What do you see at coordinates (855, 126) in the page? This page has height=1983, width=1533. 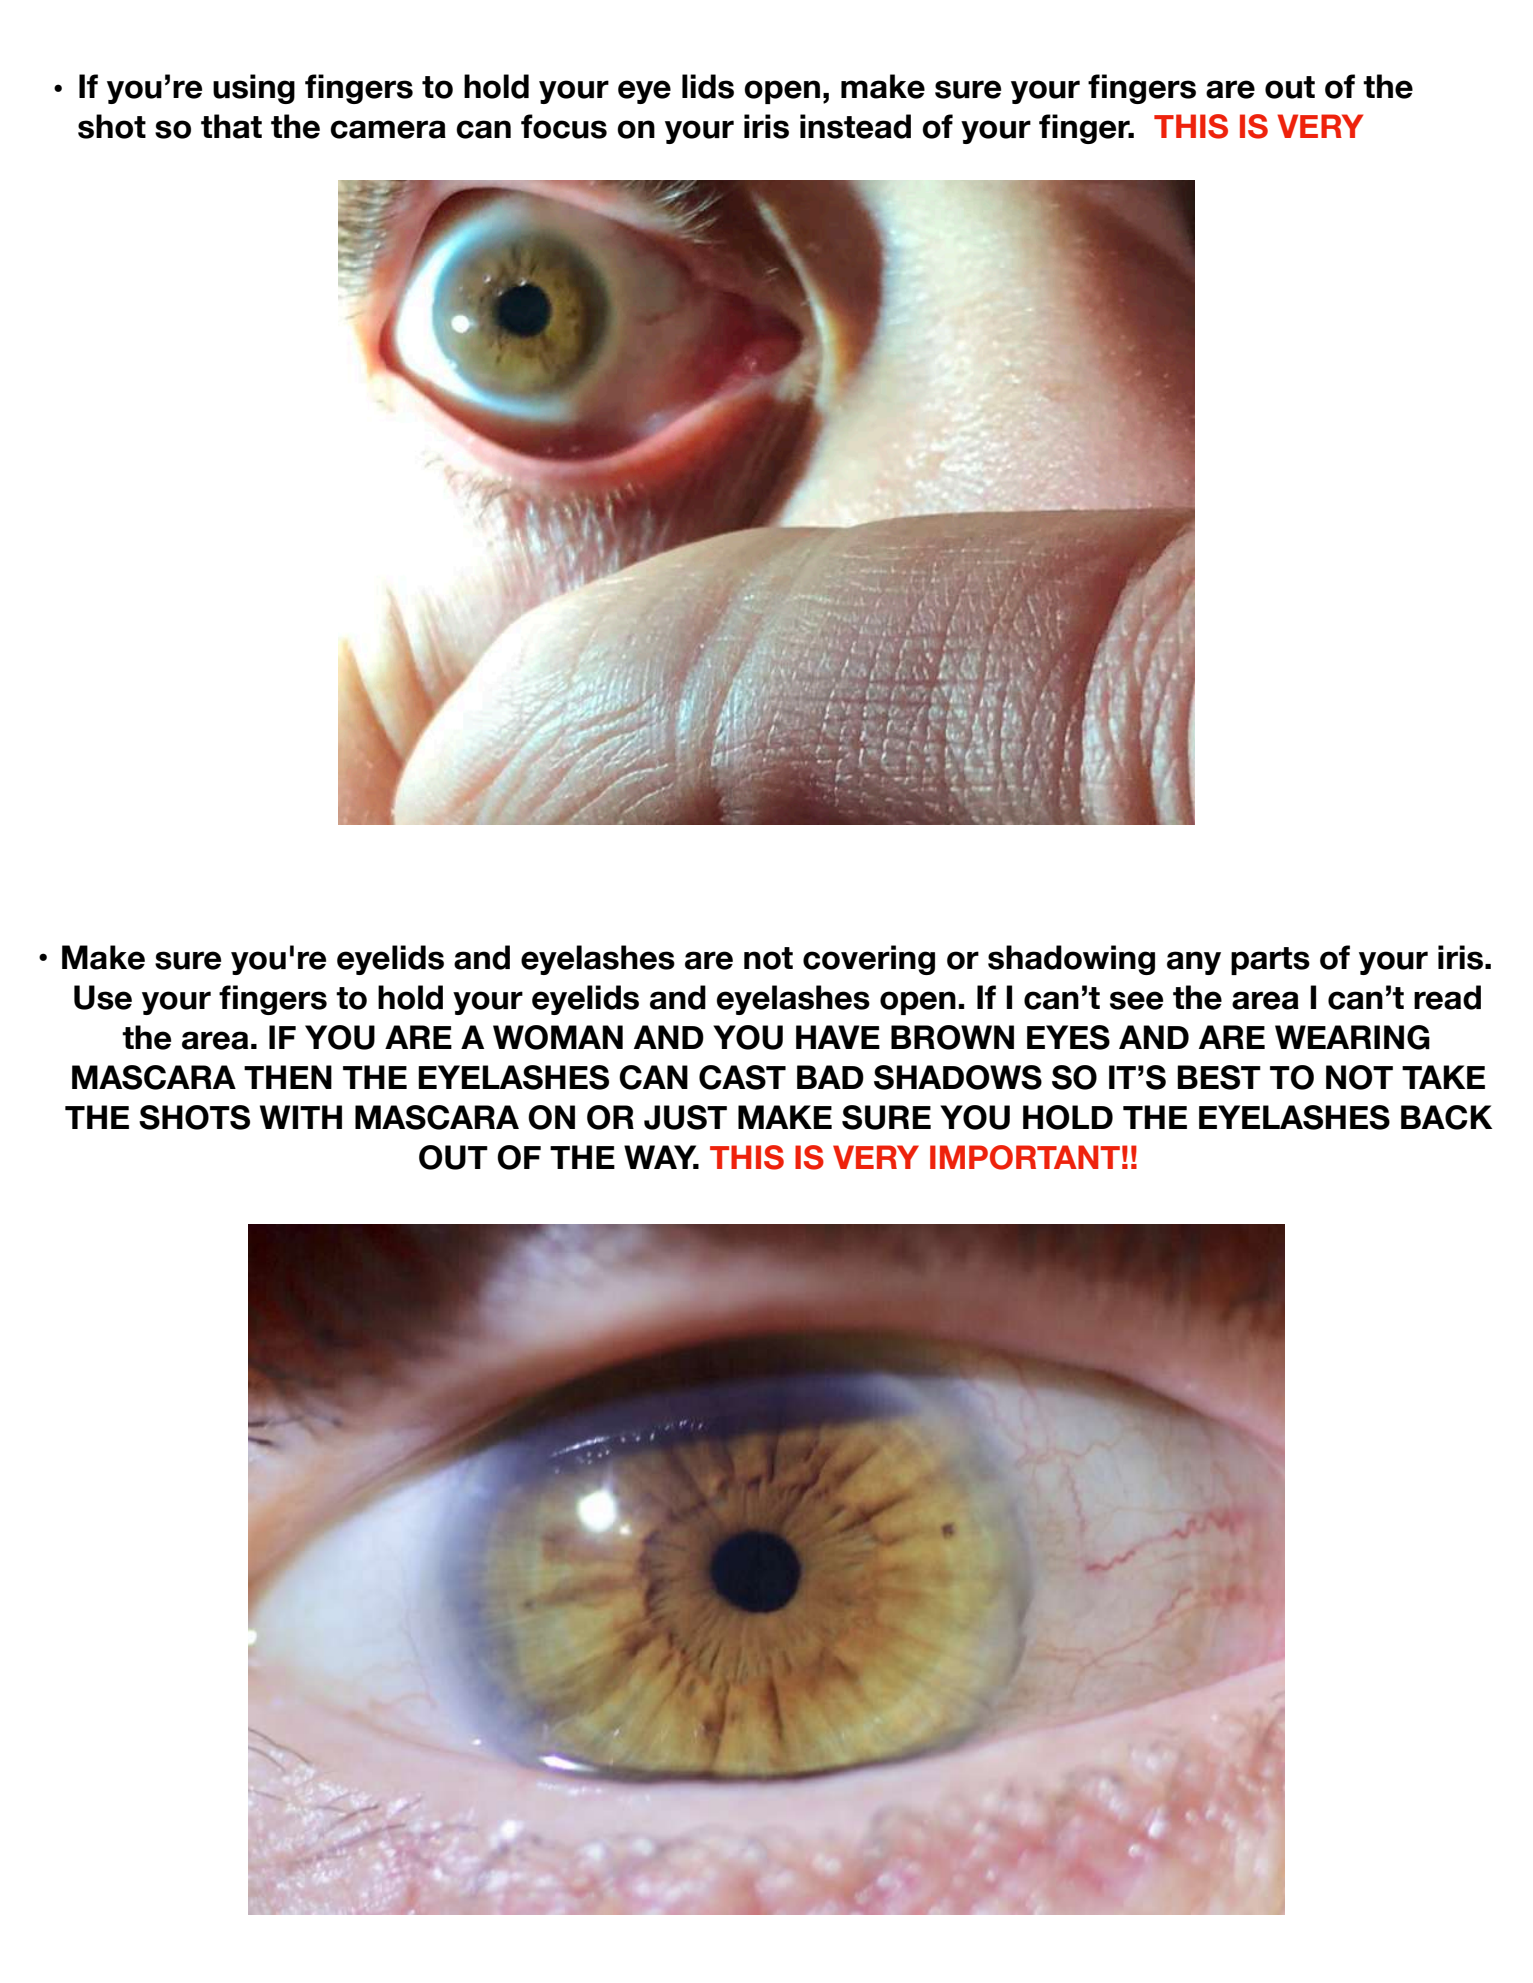 I see `instead` at bounding box center [855, 126].
